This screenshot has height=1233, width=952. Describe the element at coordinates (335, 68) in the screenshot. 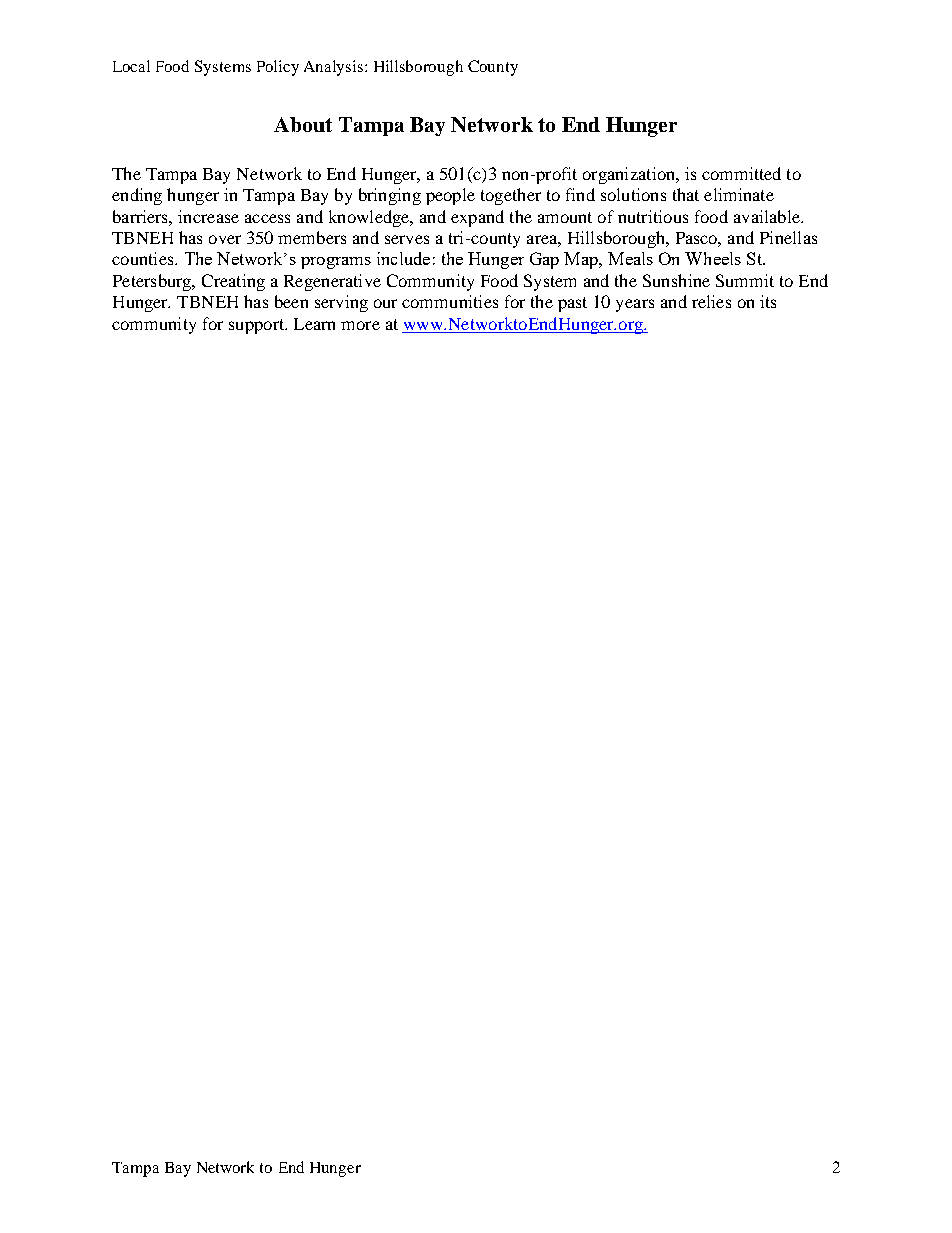

I see `Analysis` at that location.
